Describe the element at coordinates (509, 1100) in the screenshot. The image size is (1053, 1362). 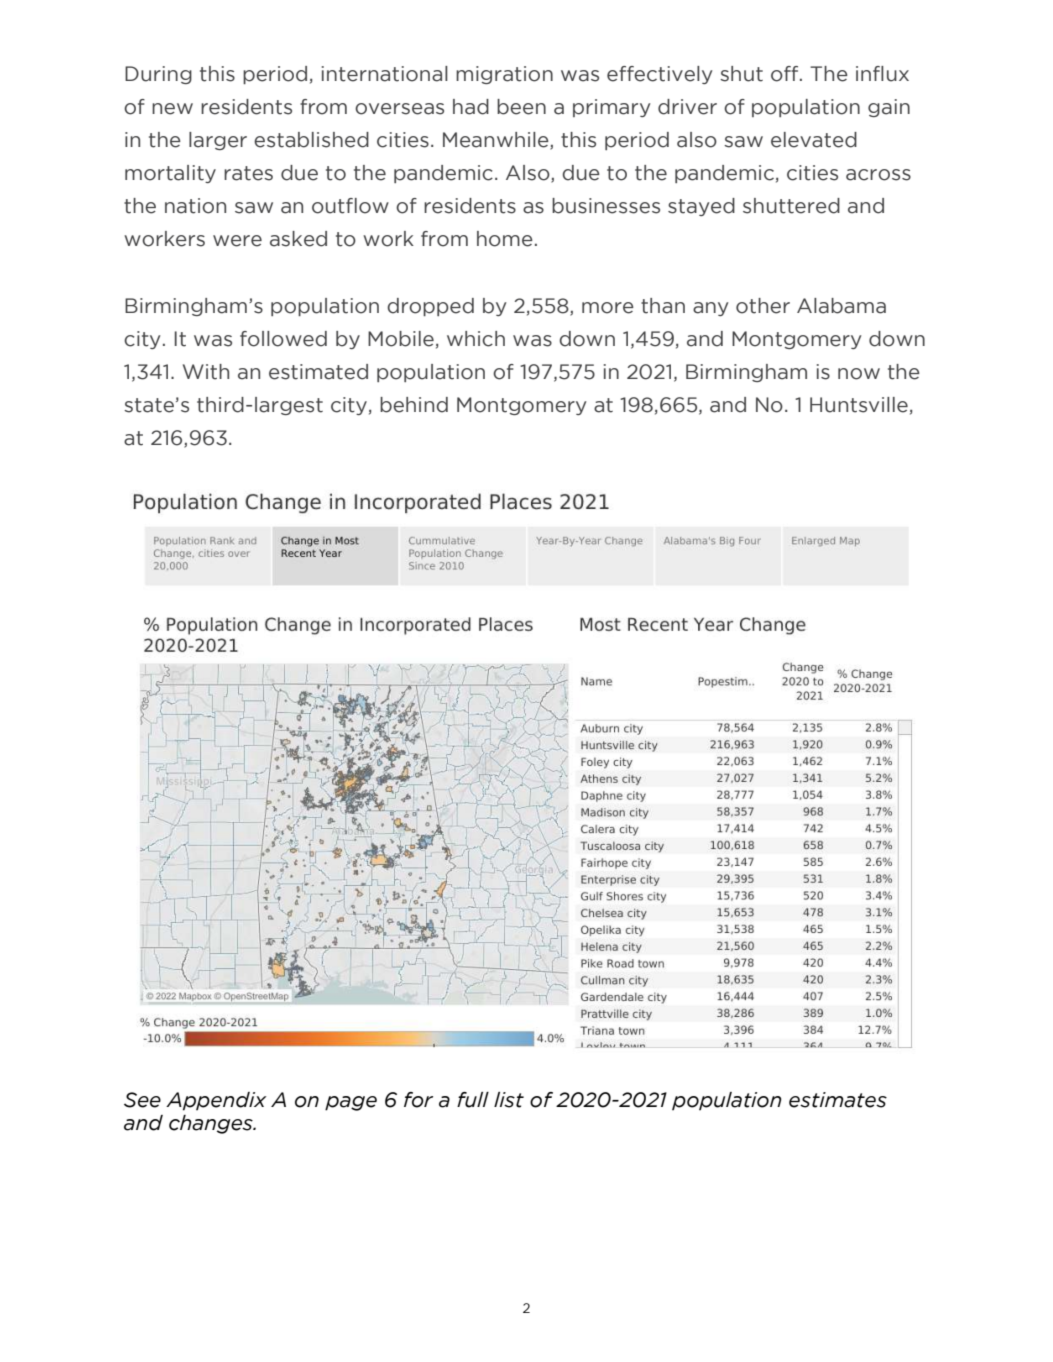
I see `list` at that location.
